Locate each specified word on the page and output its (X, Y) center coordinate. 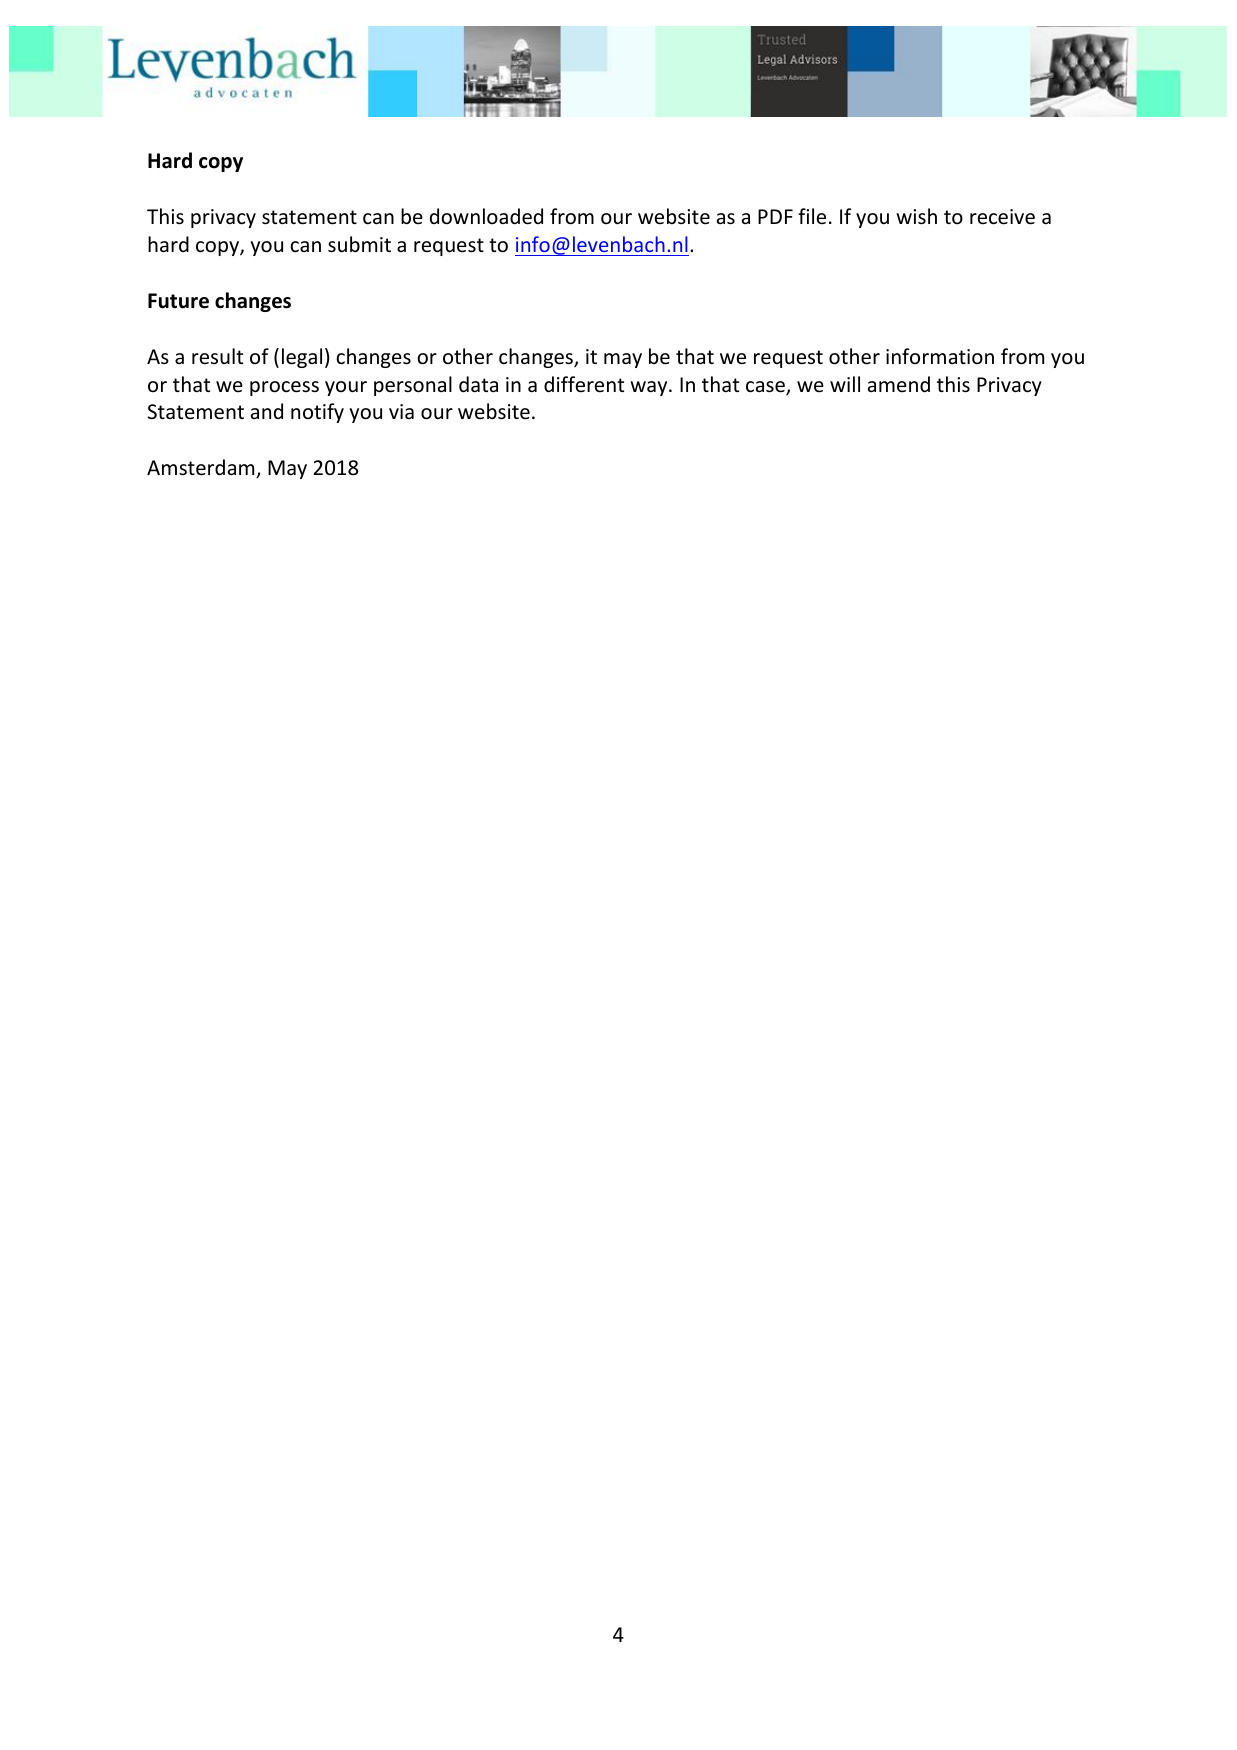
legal (302, 358)
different (584, 384)
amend (899, 384)
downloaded (486, 216)
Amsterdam (202, 468)
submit (359, 244)
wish (916, 216)
